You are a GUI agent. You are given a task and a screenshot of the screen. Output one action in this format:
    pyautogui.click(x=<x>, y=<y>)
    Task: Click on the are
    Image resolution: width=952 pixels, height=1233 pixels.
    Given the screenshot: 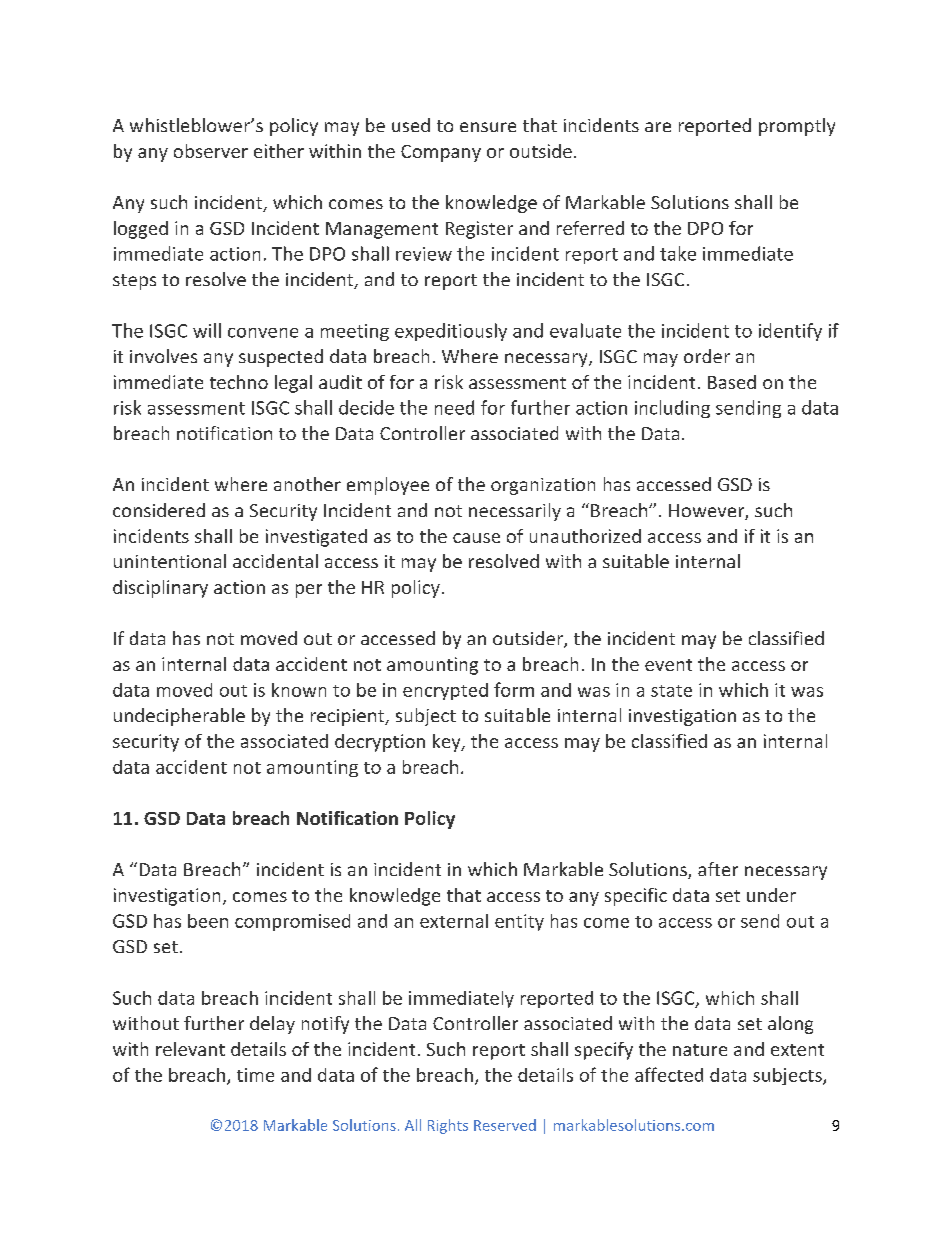 What is the action you would take?
    pyautogui.click(x=658, y=127)
